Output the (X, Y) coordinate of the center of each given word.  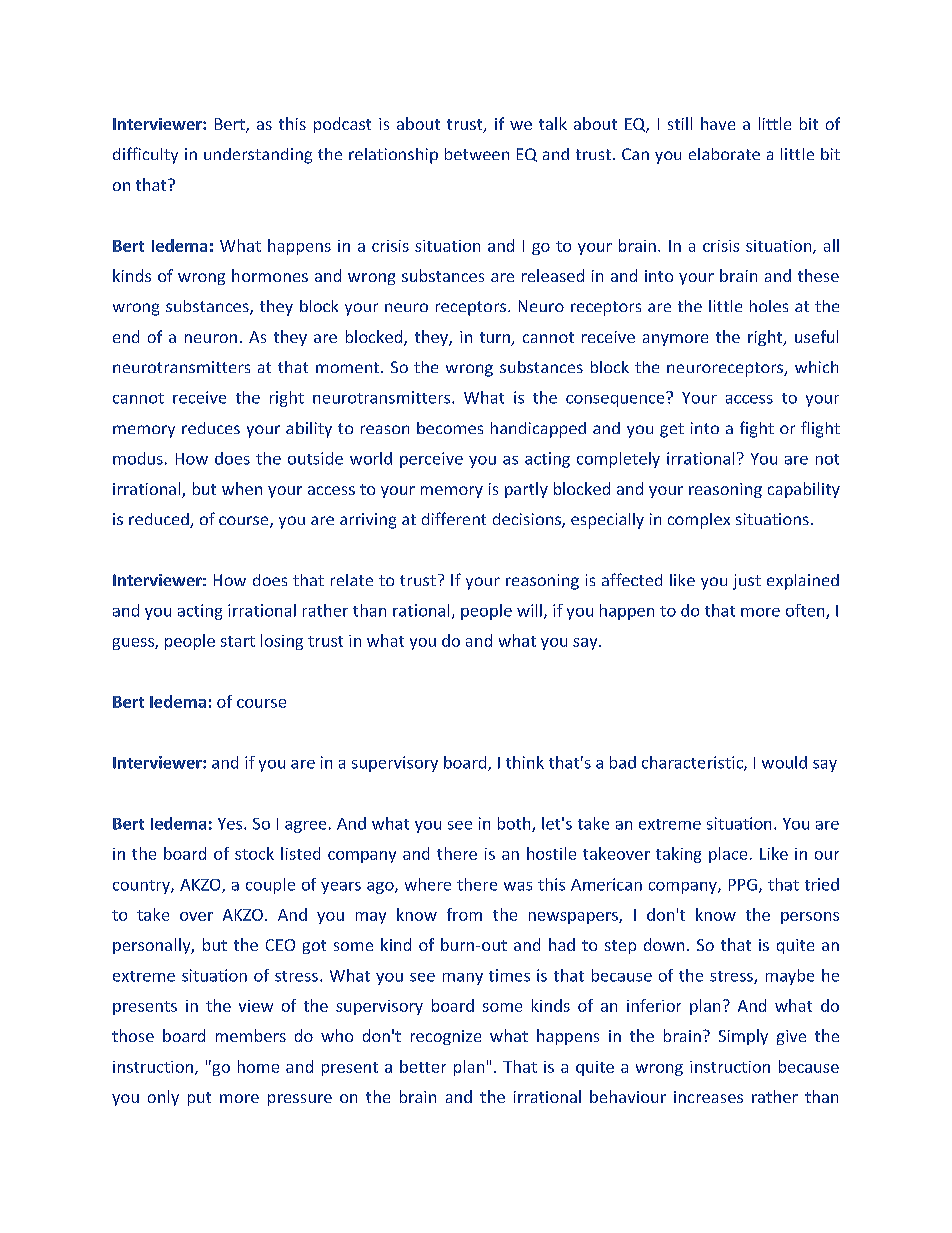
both (515, 824)
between (477, 154)
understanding (258, 156)
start (238, 641)
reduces (211, 428)
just (747, 582)
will (529, 610)
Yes (231, 824)
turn (496, 339)
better (423, 1066)
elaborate (724, 154)
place (728, 855)
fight (757, 429)
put (199, 1099)
